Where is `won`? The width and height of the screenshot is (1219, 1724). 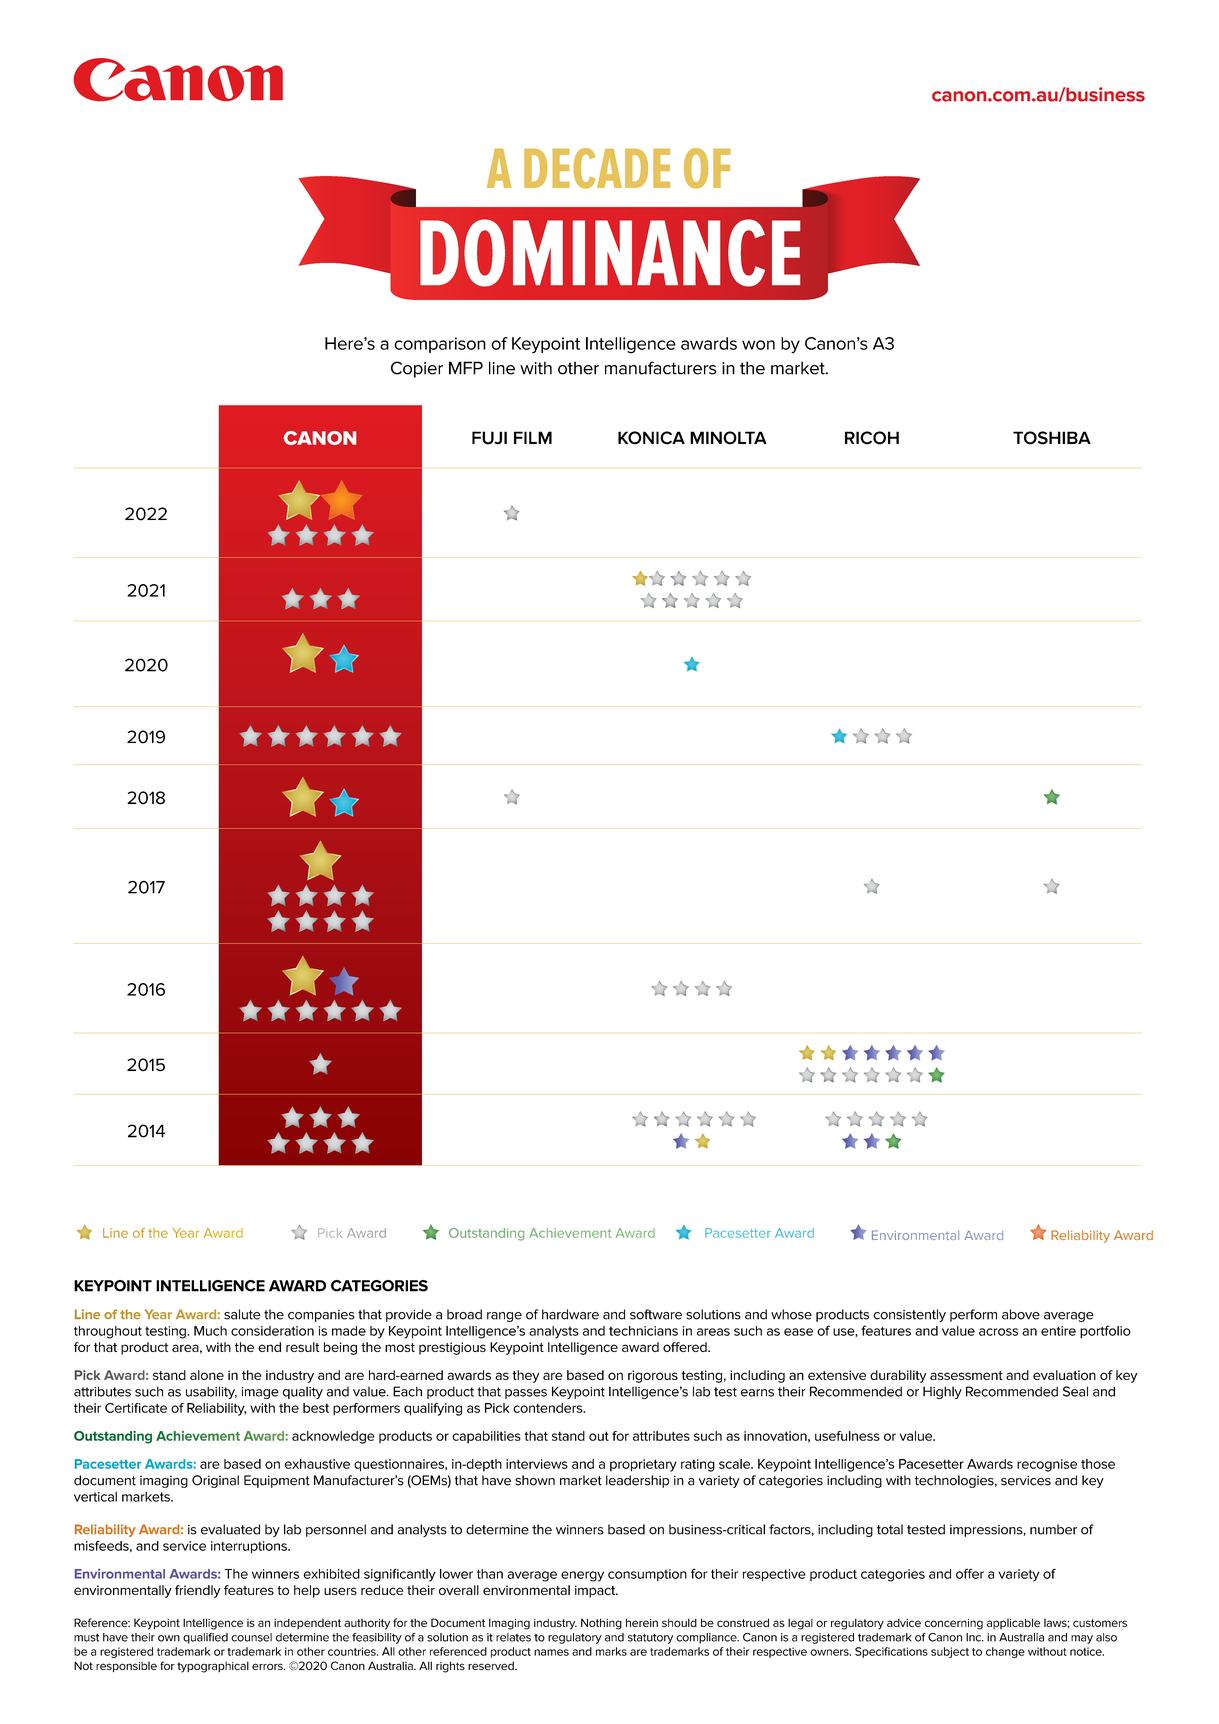 won is located at coordinates (758, 345).
